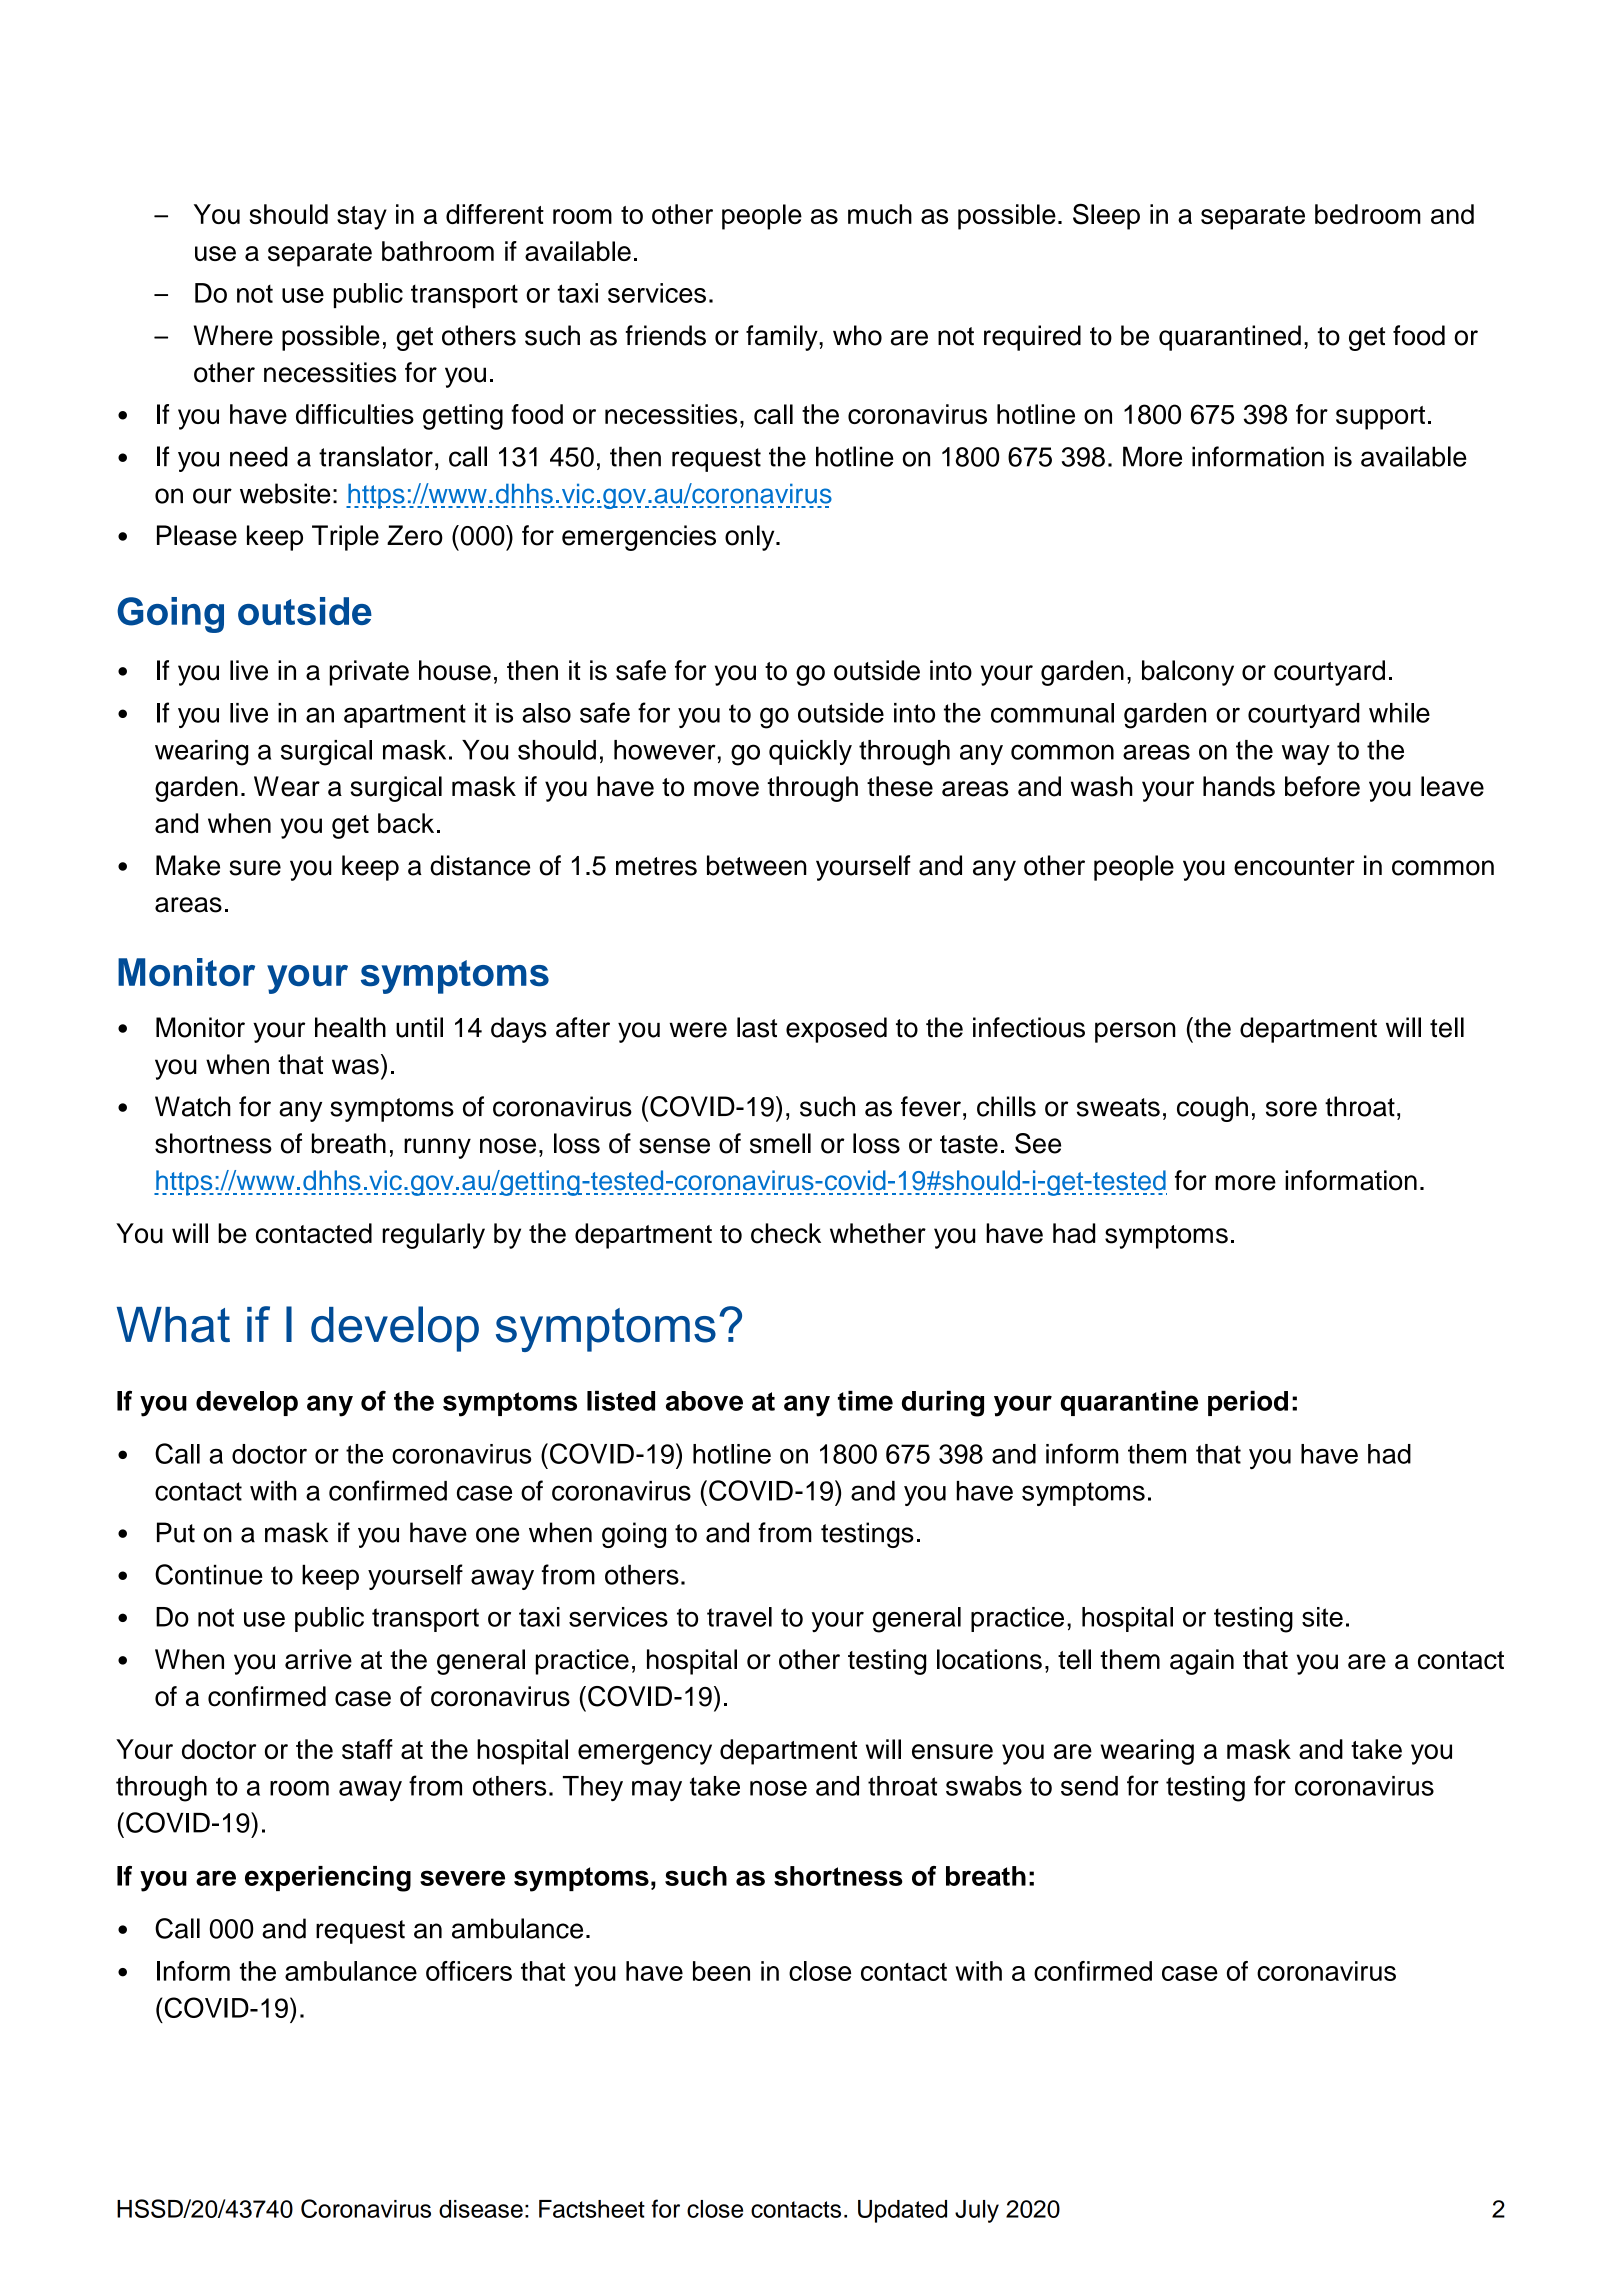 This image has width=1621, height=2292. Describe the element at coordinates (362, 218) in the image. I see `stay` at that location.
